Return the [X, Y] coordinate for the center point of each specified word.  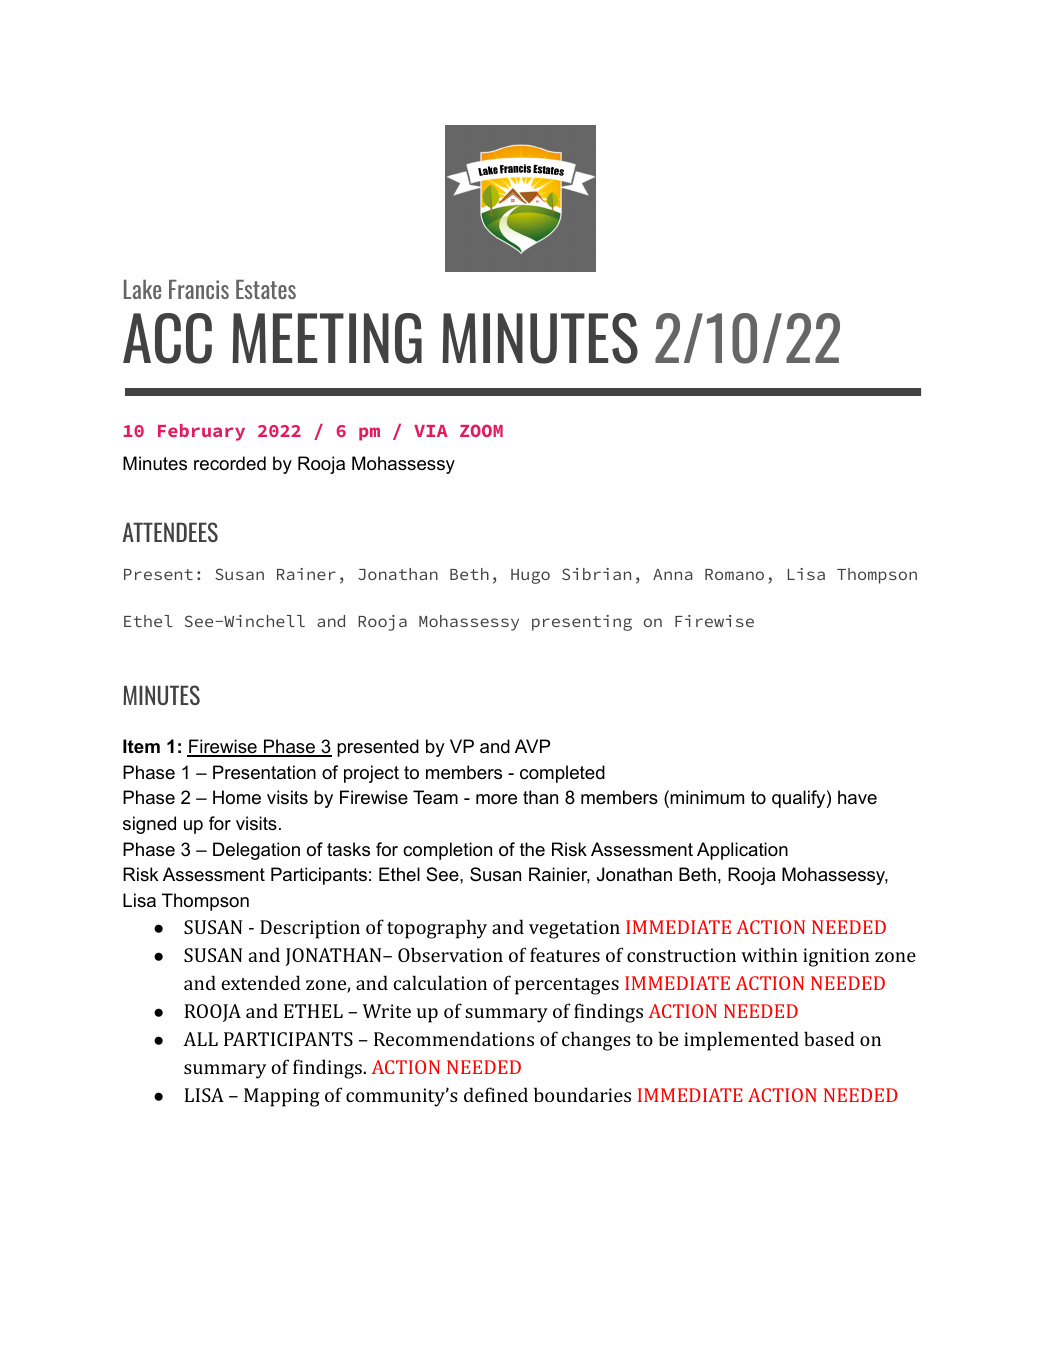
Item [141, 746]
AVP [532, 746]
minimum [707, 797]
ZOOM [481, 430]
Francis [199, 289]
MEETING [327, 338]
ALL [200, 1039]
